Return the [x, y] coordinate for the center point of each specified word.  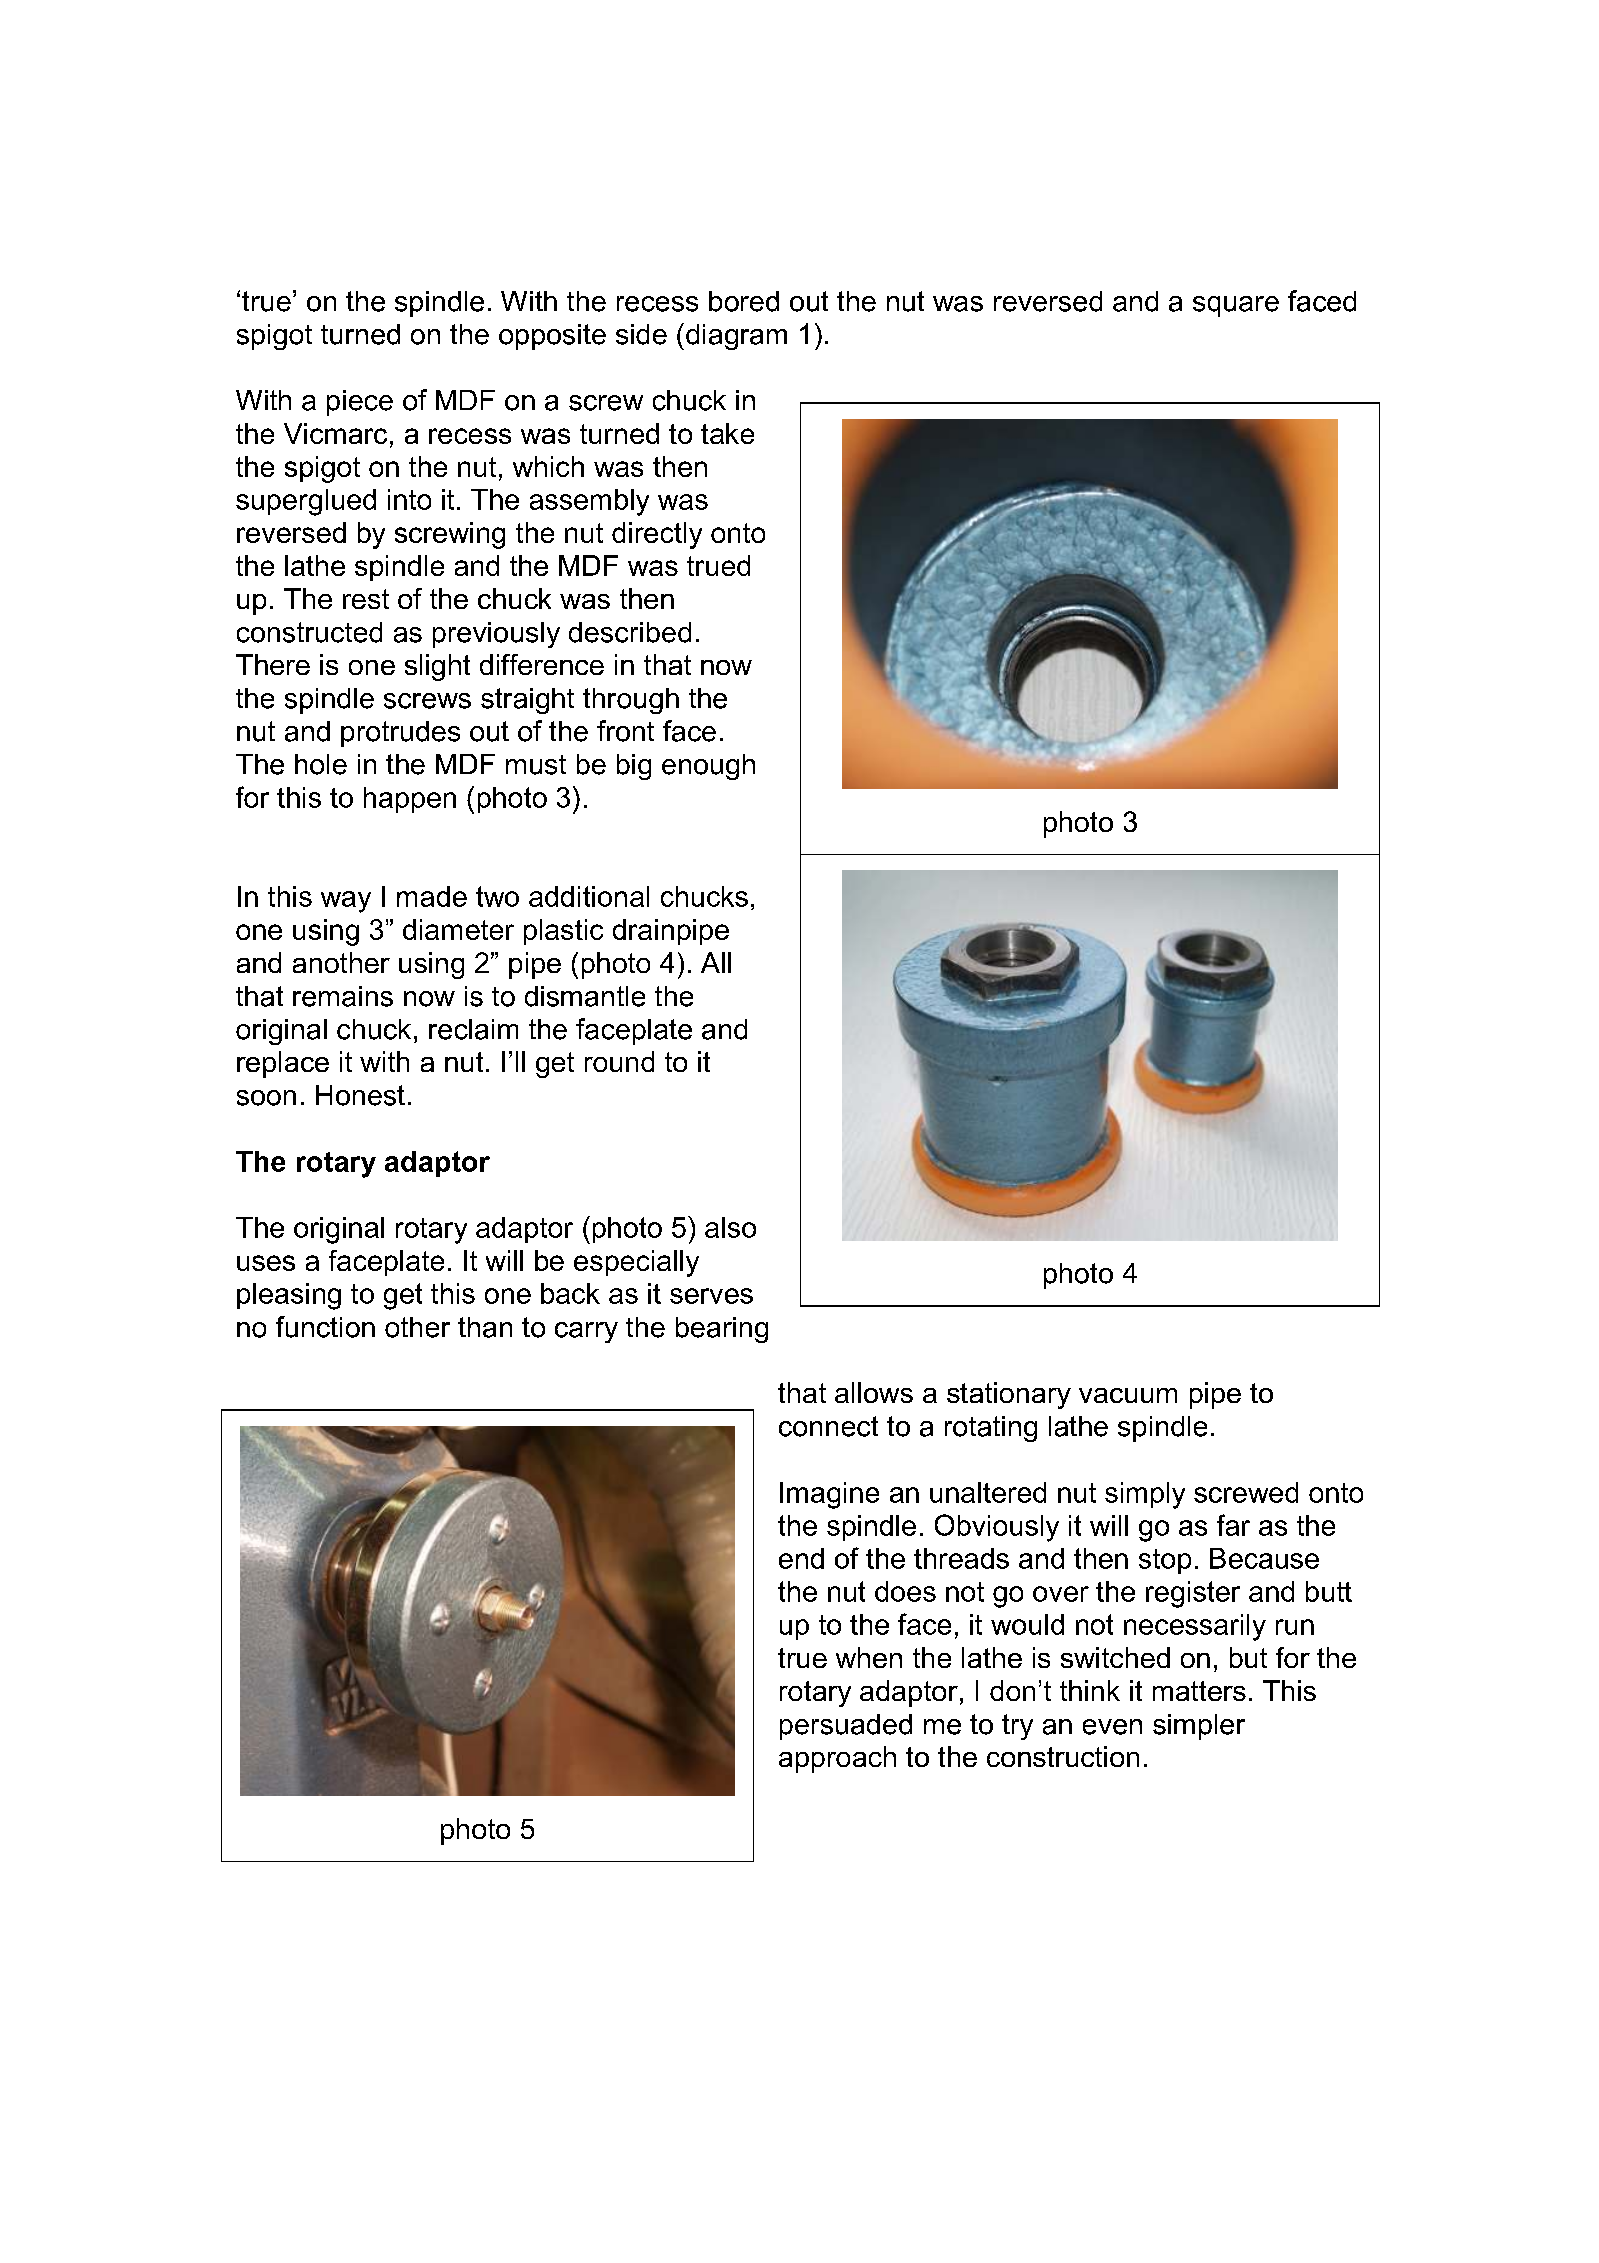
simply [1145, 1495]
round [619, 1061]
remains [343, 996]
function [325, 1327]
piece [360, 403]
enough [708, 767]
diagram [736, 337]
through [631, 701]
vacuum [1128, 1395]
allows [874, 1392]
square [1236, 306]
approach [837, 1759]
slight [437, 667]
